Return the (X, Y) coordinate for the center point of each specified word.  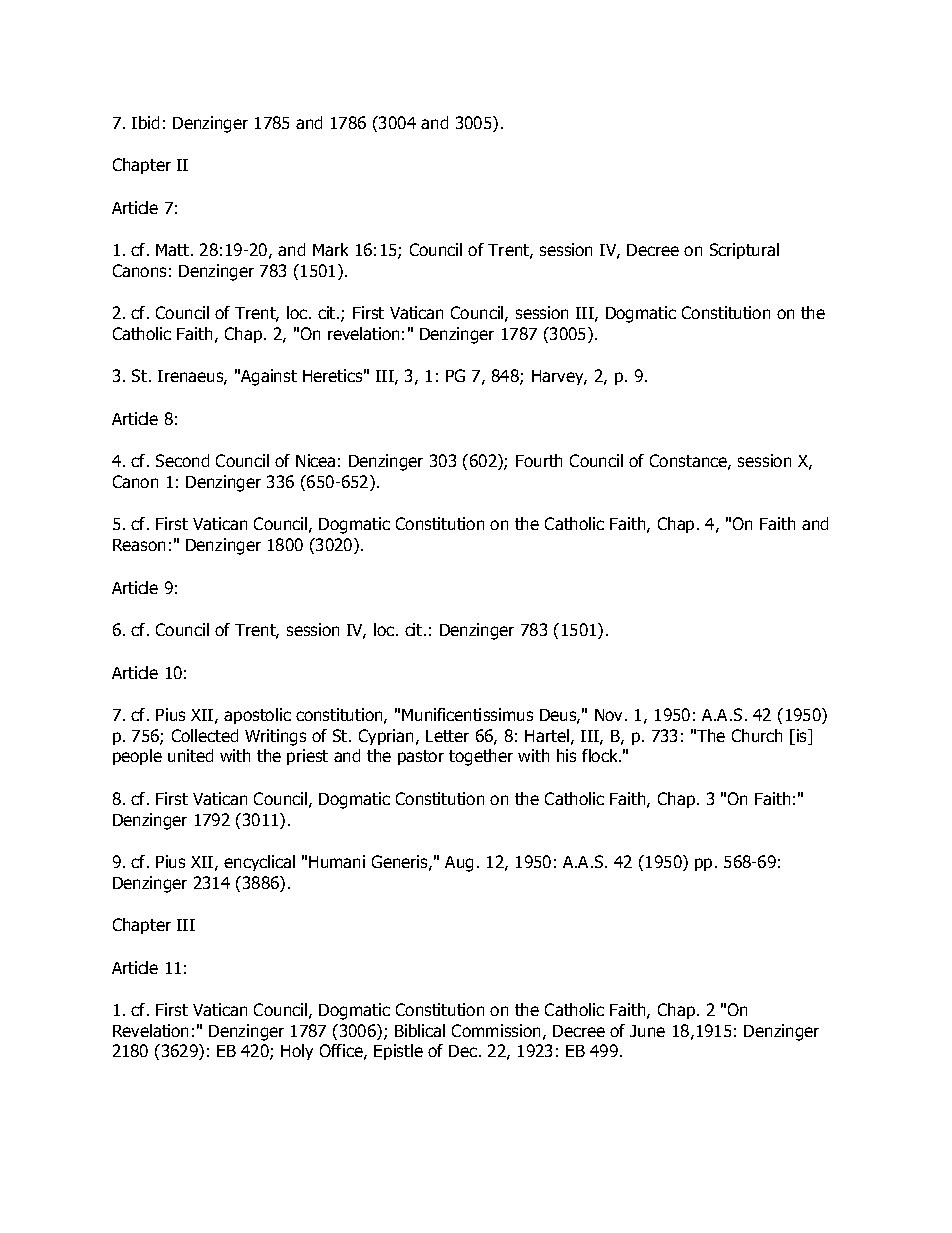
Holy (297, 1052)
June (647, 1031)
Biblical (420, 1030)
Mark (330, 249)
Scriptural (744, 251)
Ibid (145, 122)
